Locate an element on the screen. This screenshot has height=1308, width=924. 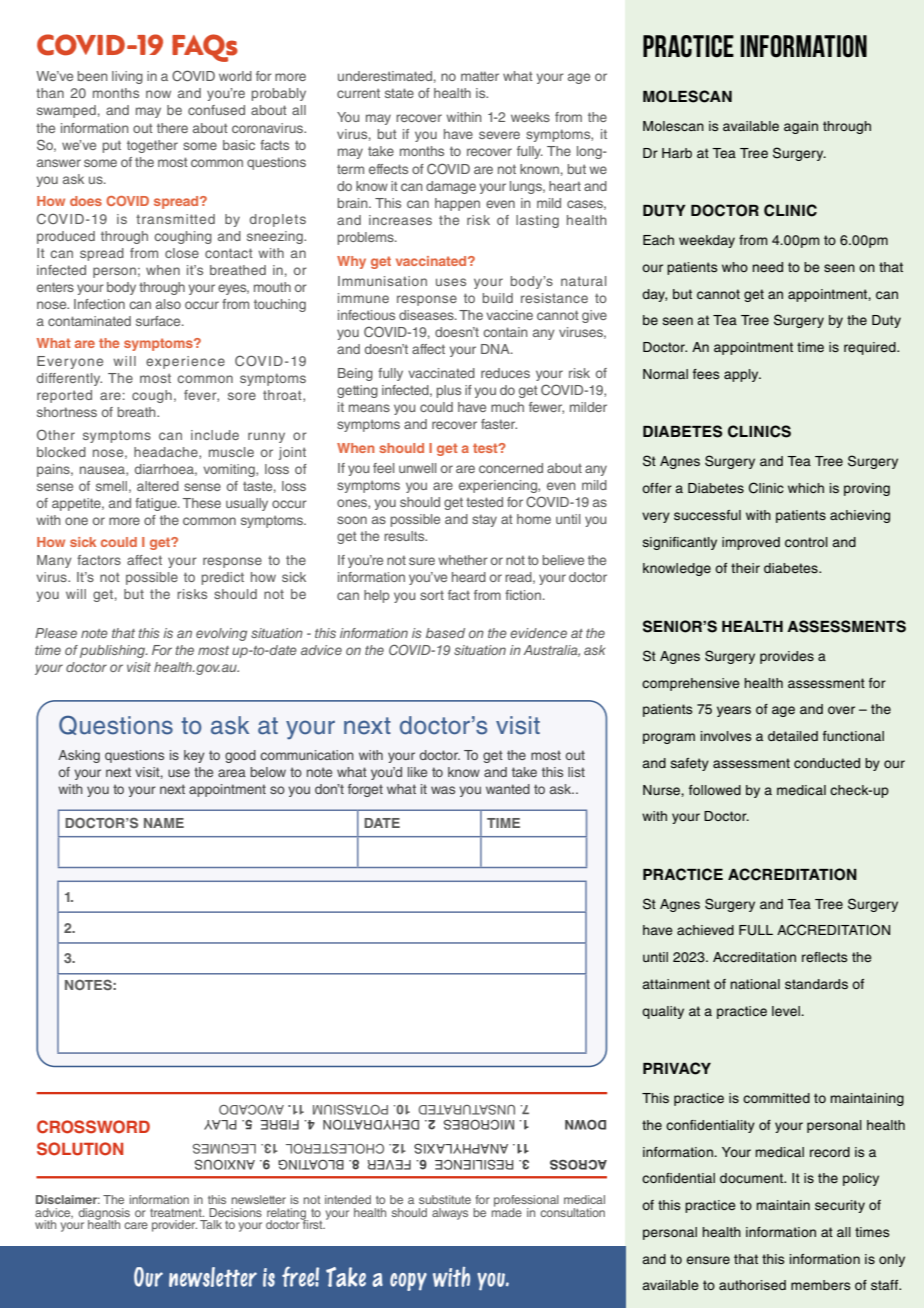
again is located at coordinates (801, 127).
